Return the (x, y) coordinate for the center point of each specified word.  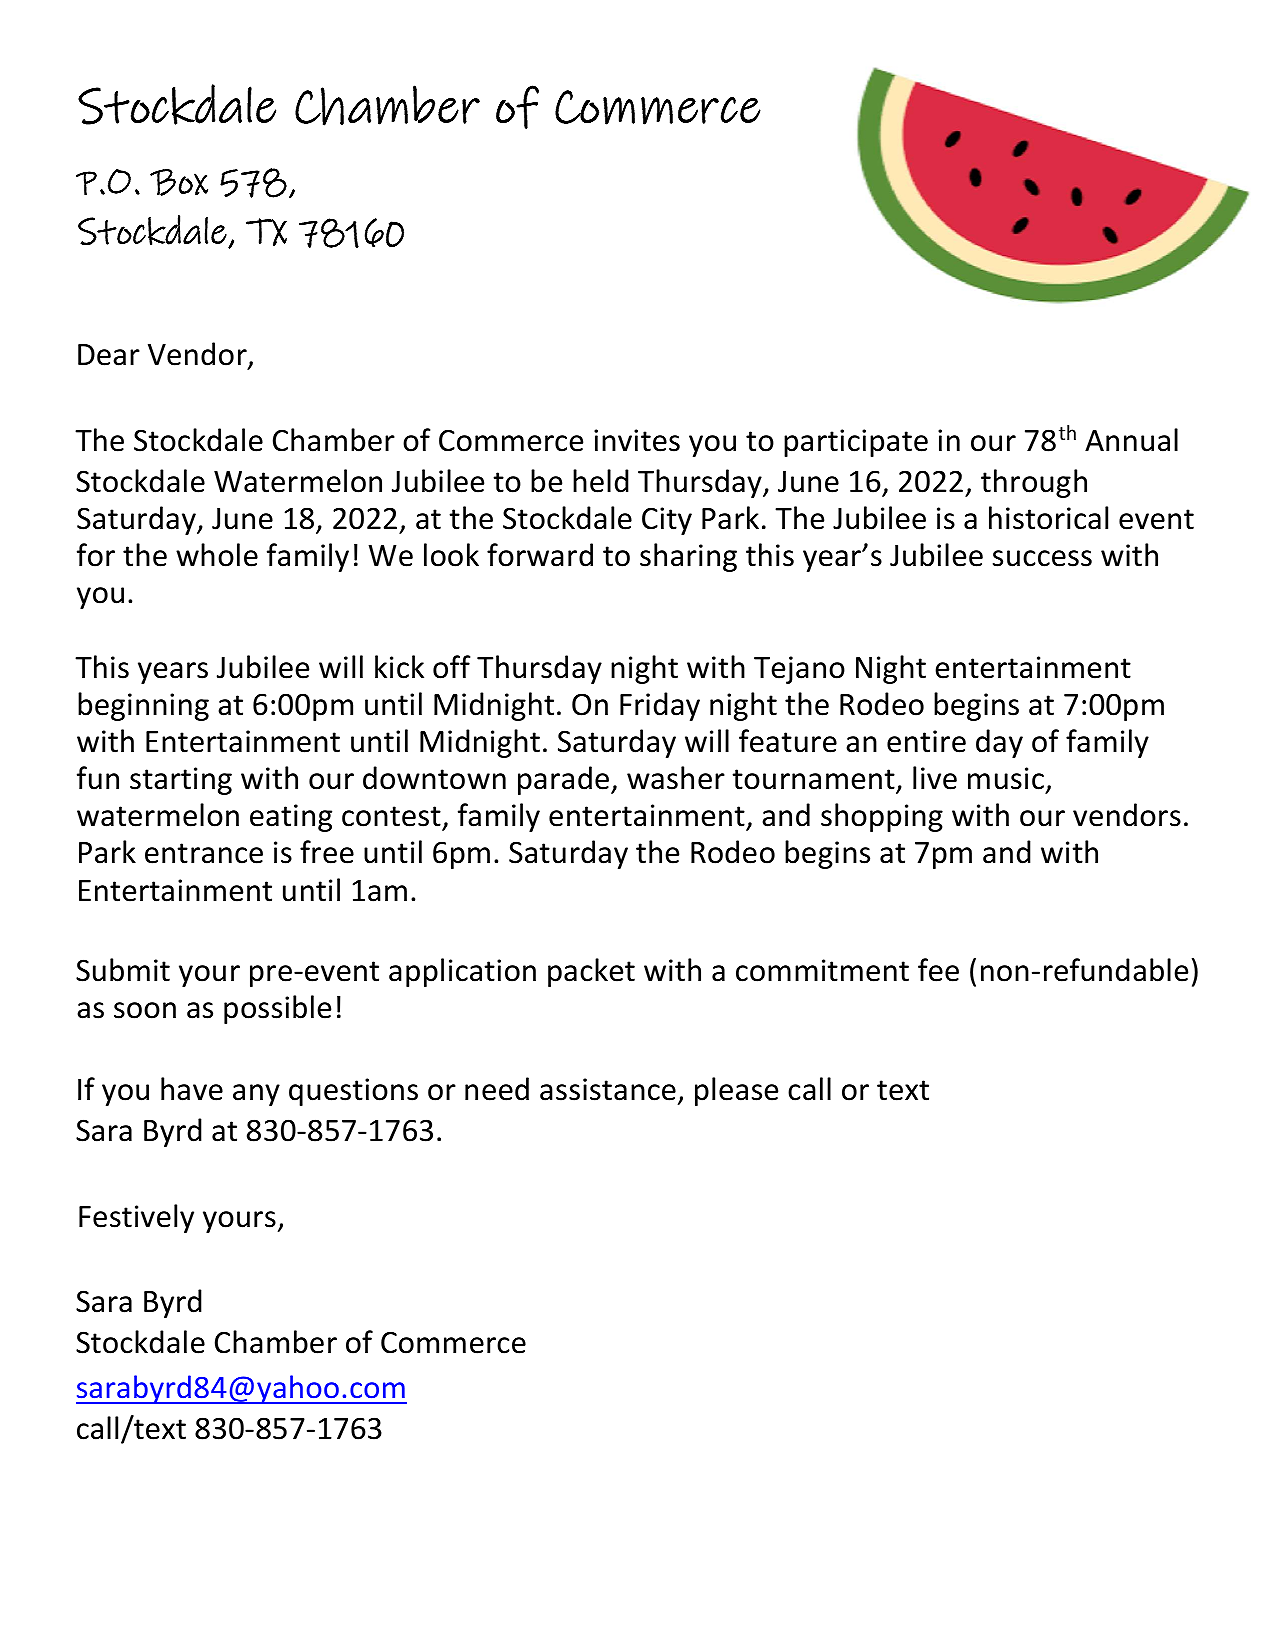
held (601, 481)
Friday (660, 706)
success (1042, 558)
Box (179, 182)
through (1034, 483)
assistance (608, 1089)
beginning (143, 706)
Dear (109, 355)
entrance (204, 853)
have (192, 1089)
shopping (882, 817)
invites (637, 440)
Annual (1131, 440)
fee (938, 970)
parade (565, 780)
